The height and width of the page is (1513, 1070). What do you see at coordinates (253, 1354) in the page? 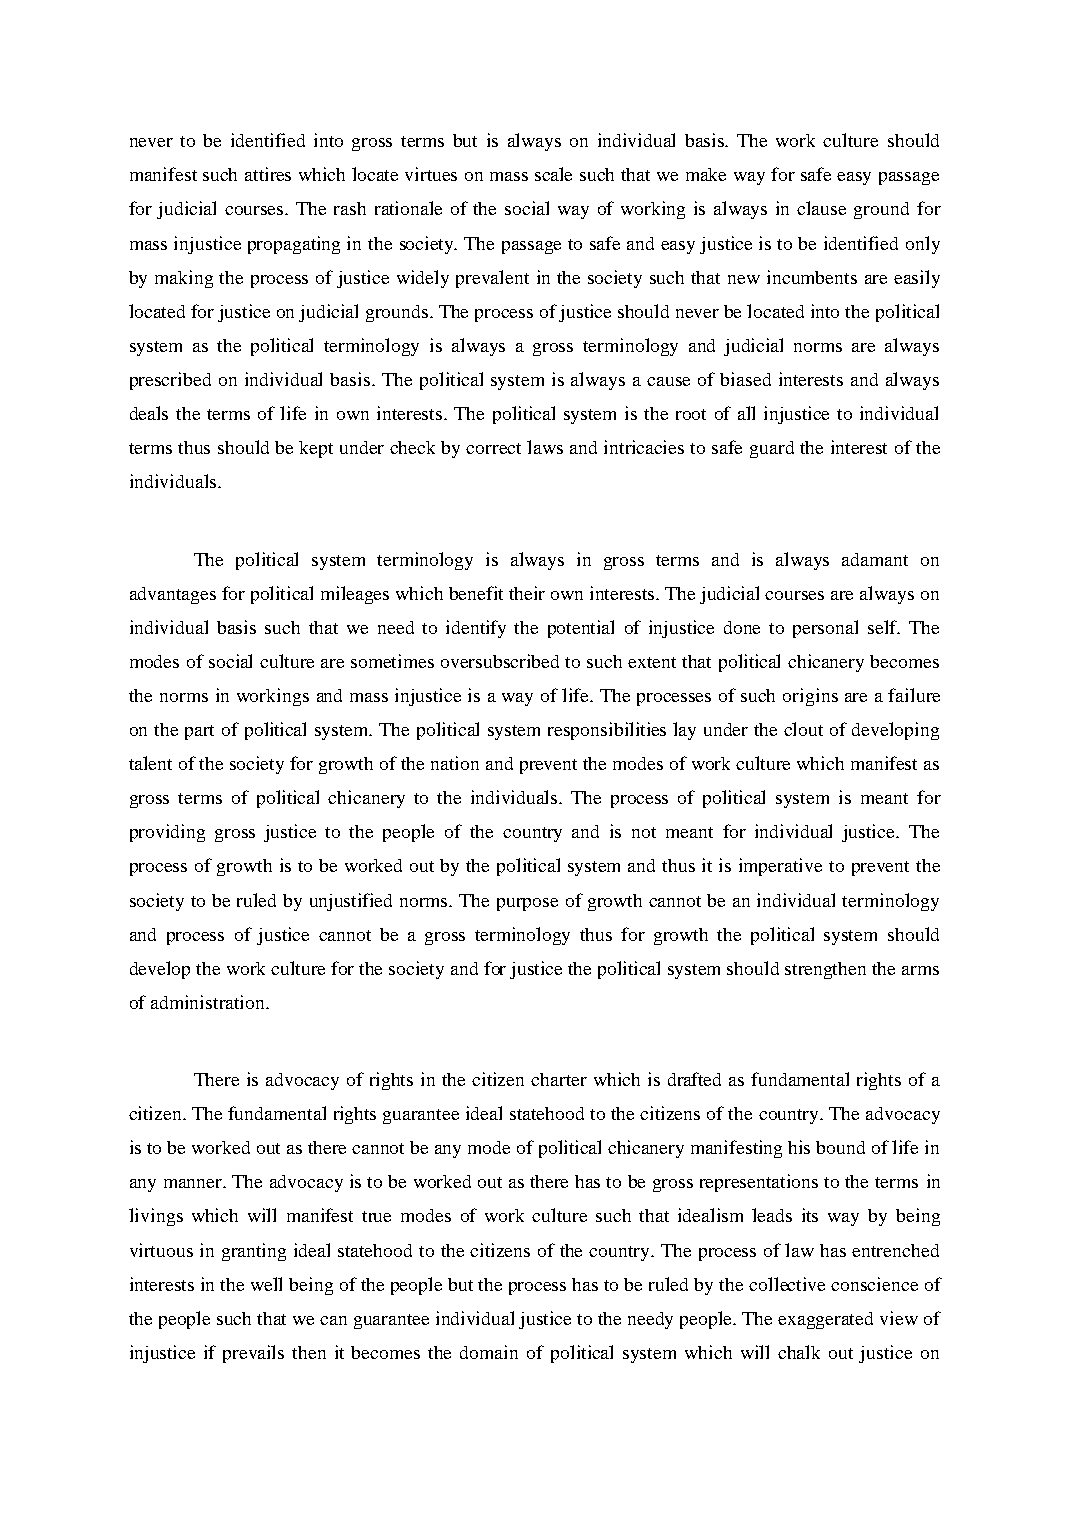
I see `prevails` at bounding box center [253, 1354].
